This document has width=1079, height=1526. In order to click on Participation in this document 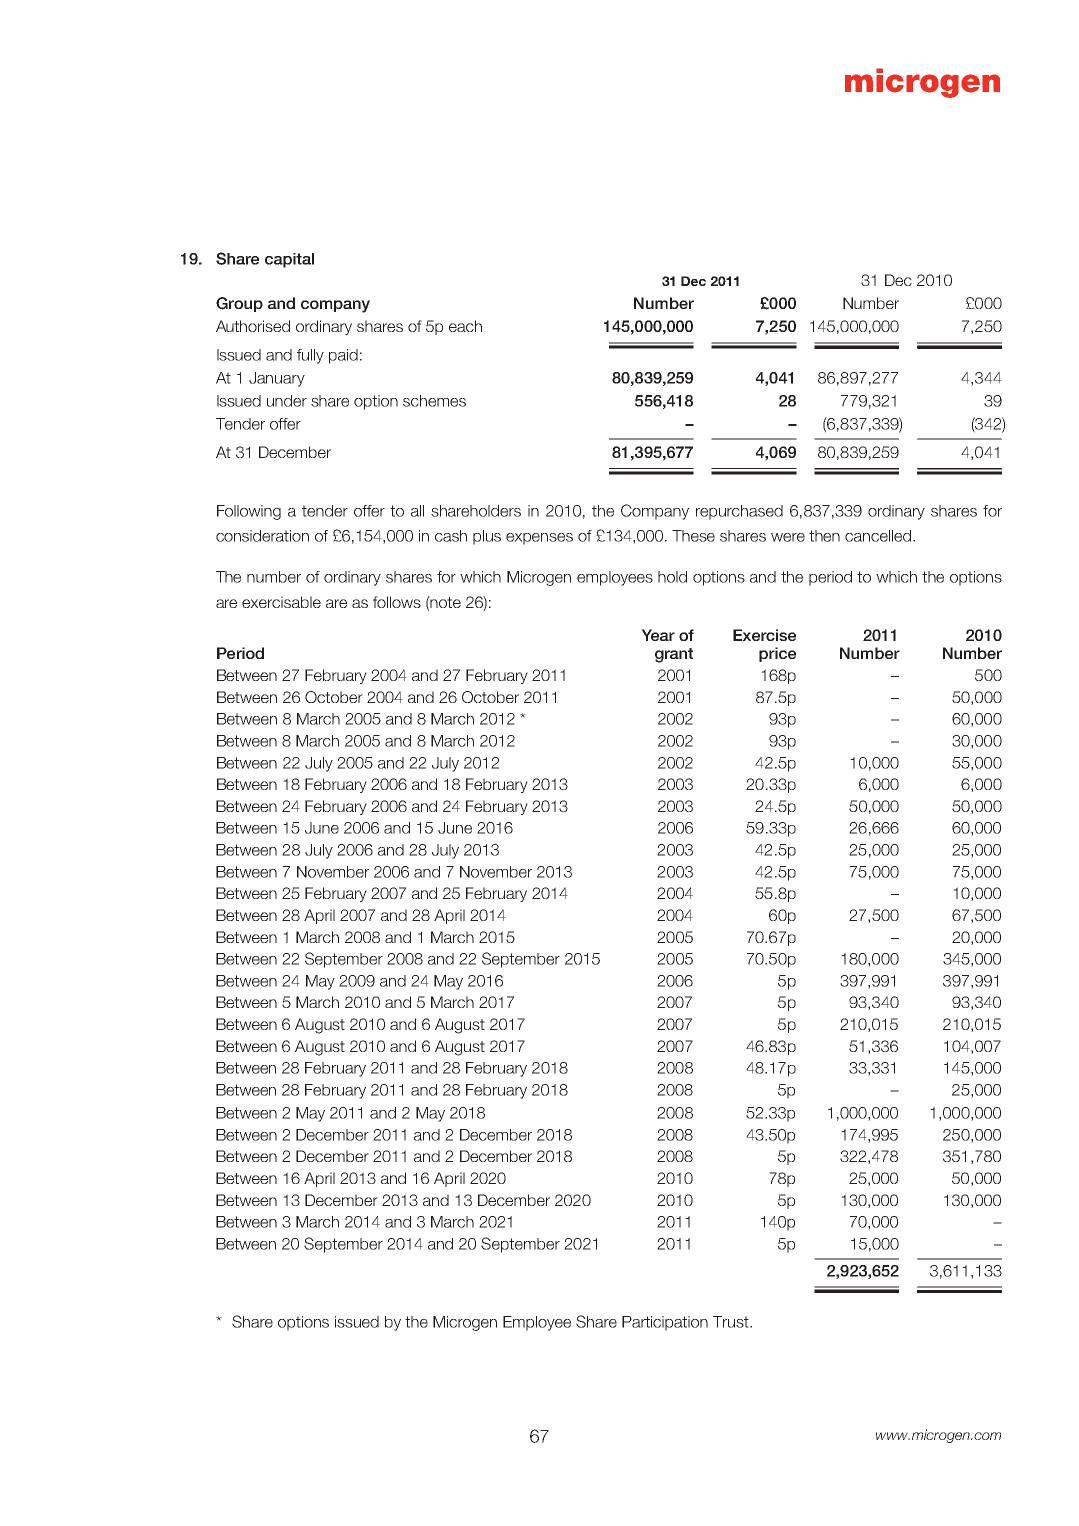, I will do `click(665, 1323)`.
